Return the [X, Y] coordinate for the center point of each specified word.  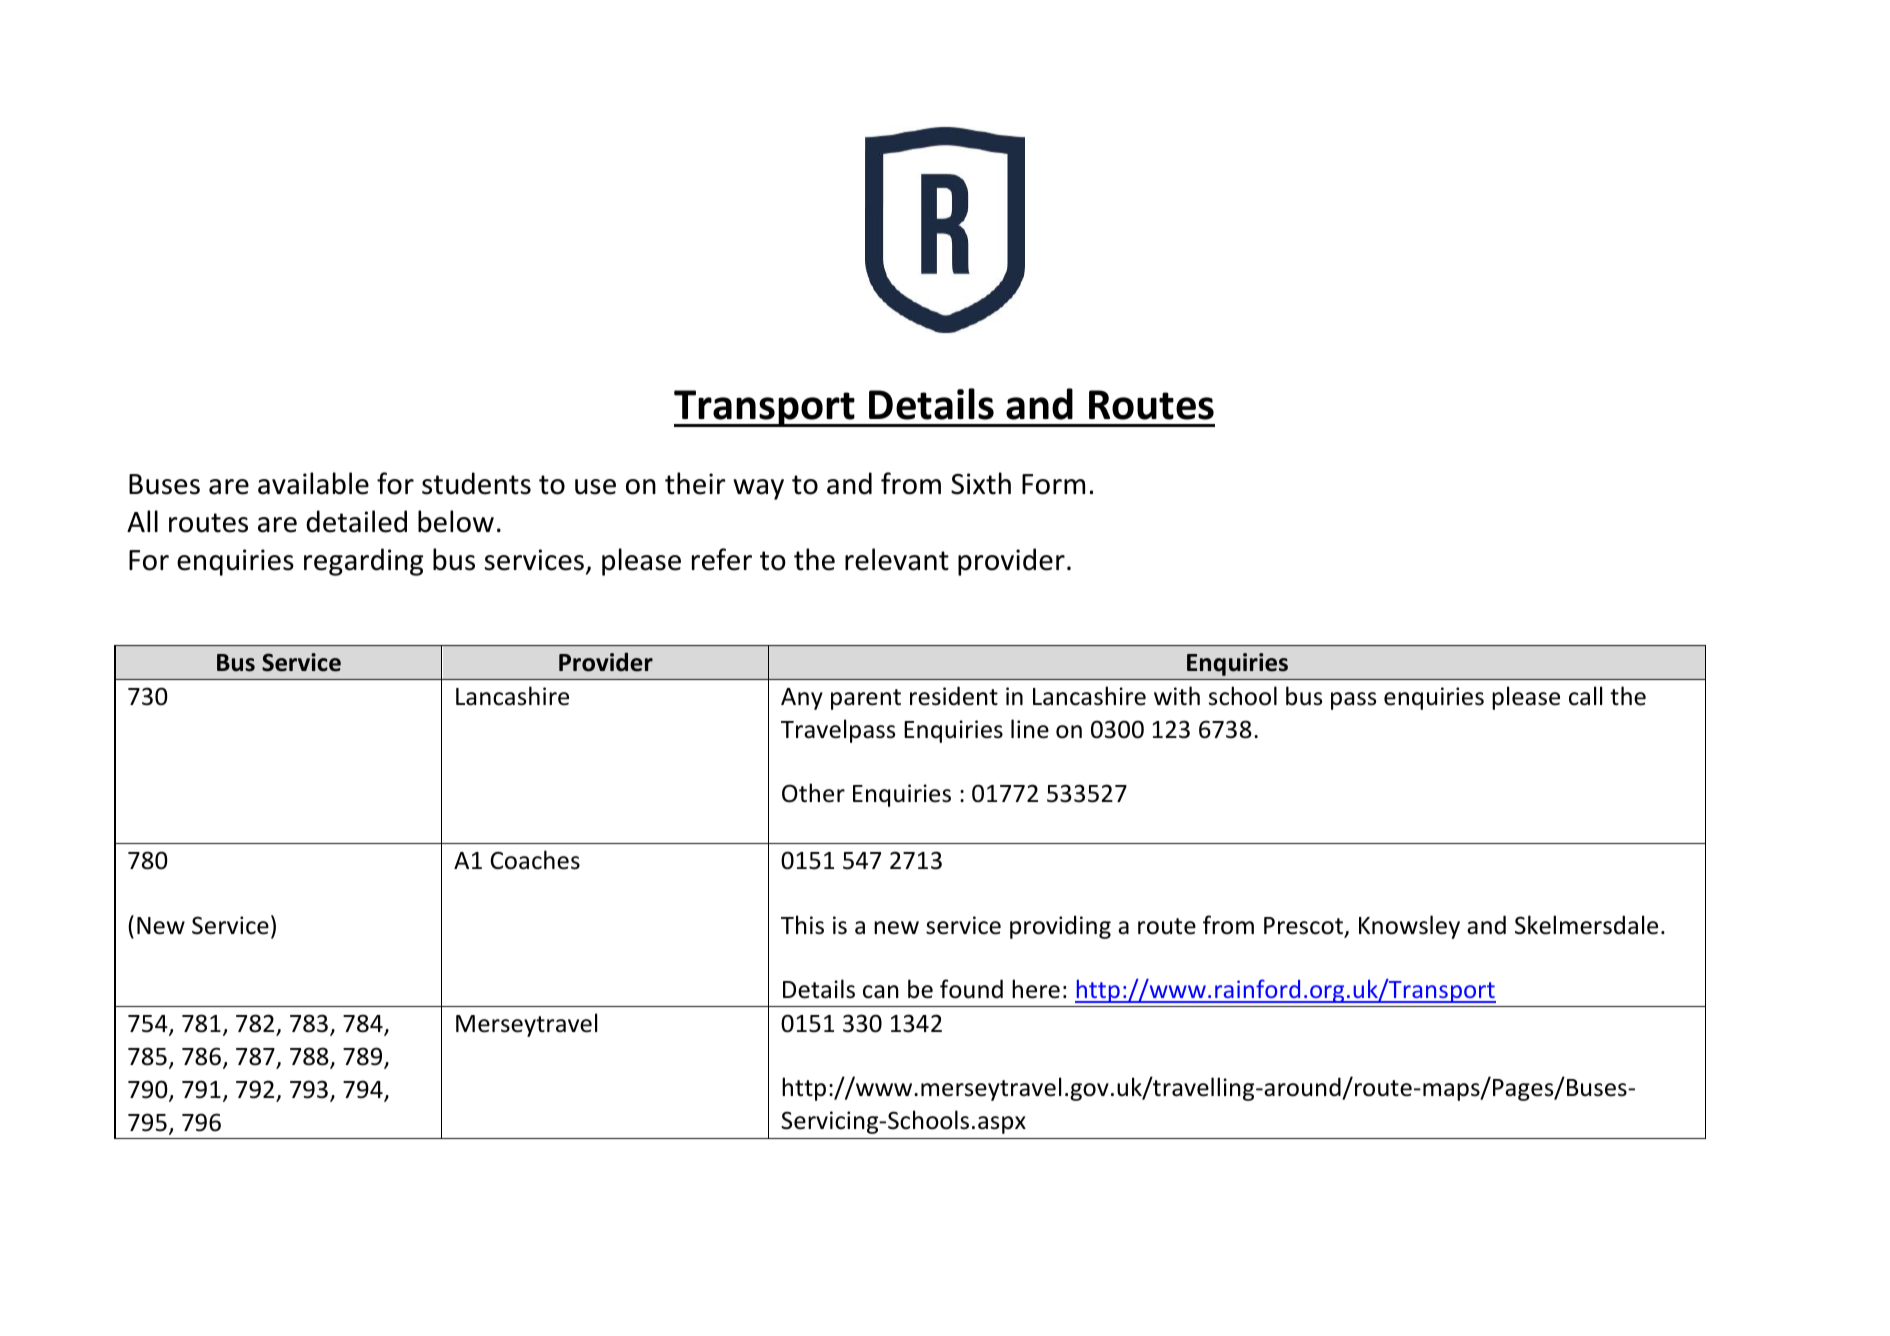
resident [954, 696]
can [881, 992]
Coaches [535, 860]
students [476, 483]
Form [1053, 484]
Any [802, 699]
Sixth [981, 483]
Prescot [1304, 927]
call [1585, 696]
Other [813, 793]
